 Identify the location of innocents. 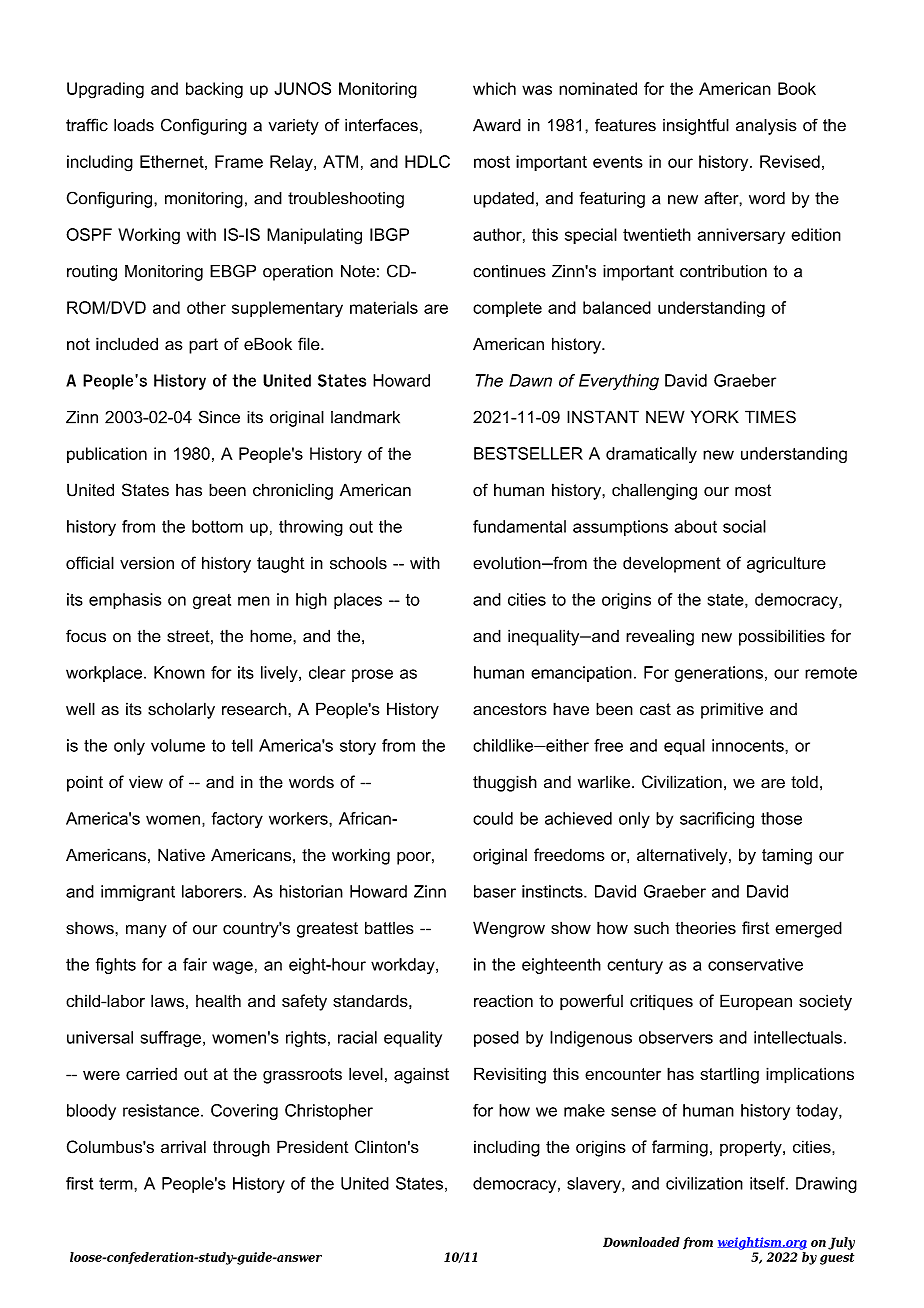
(749, 745).
